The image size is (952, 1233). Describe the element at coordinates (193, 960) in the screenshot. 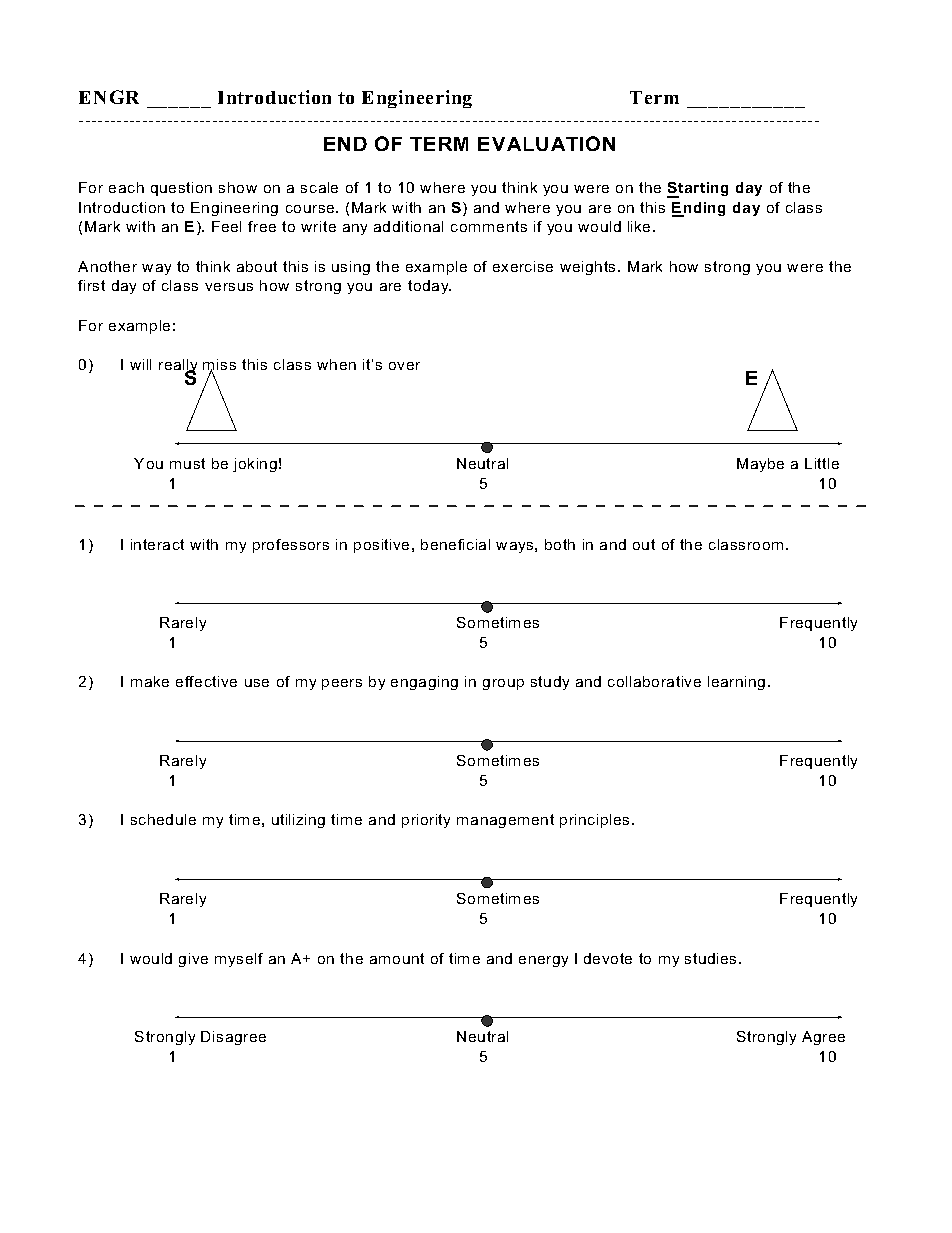

I see `give` at that location.
